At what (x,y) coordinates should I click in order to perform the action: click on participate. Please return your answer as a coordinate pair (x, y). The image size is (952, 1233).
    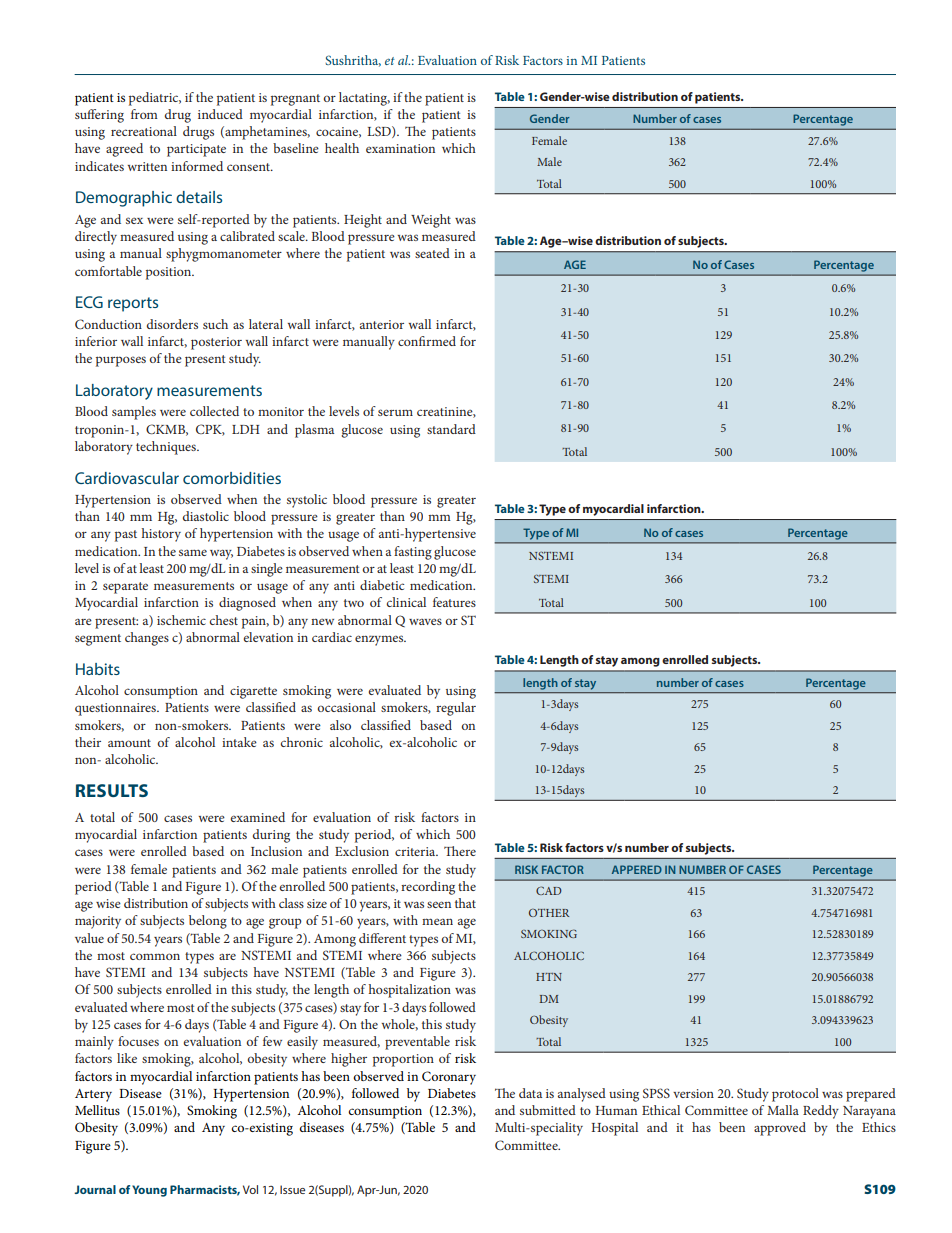
    Looking at the image, I should click on (196, 150).
